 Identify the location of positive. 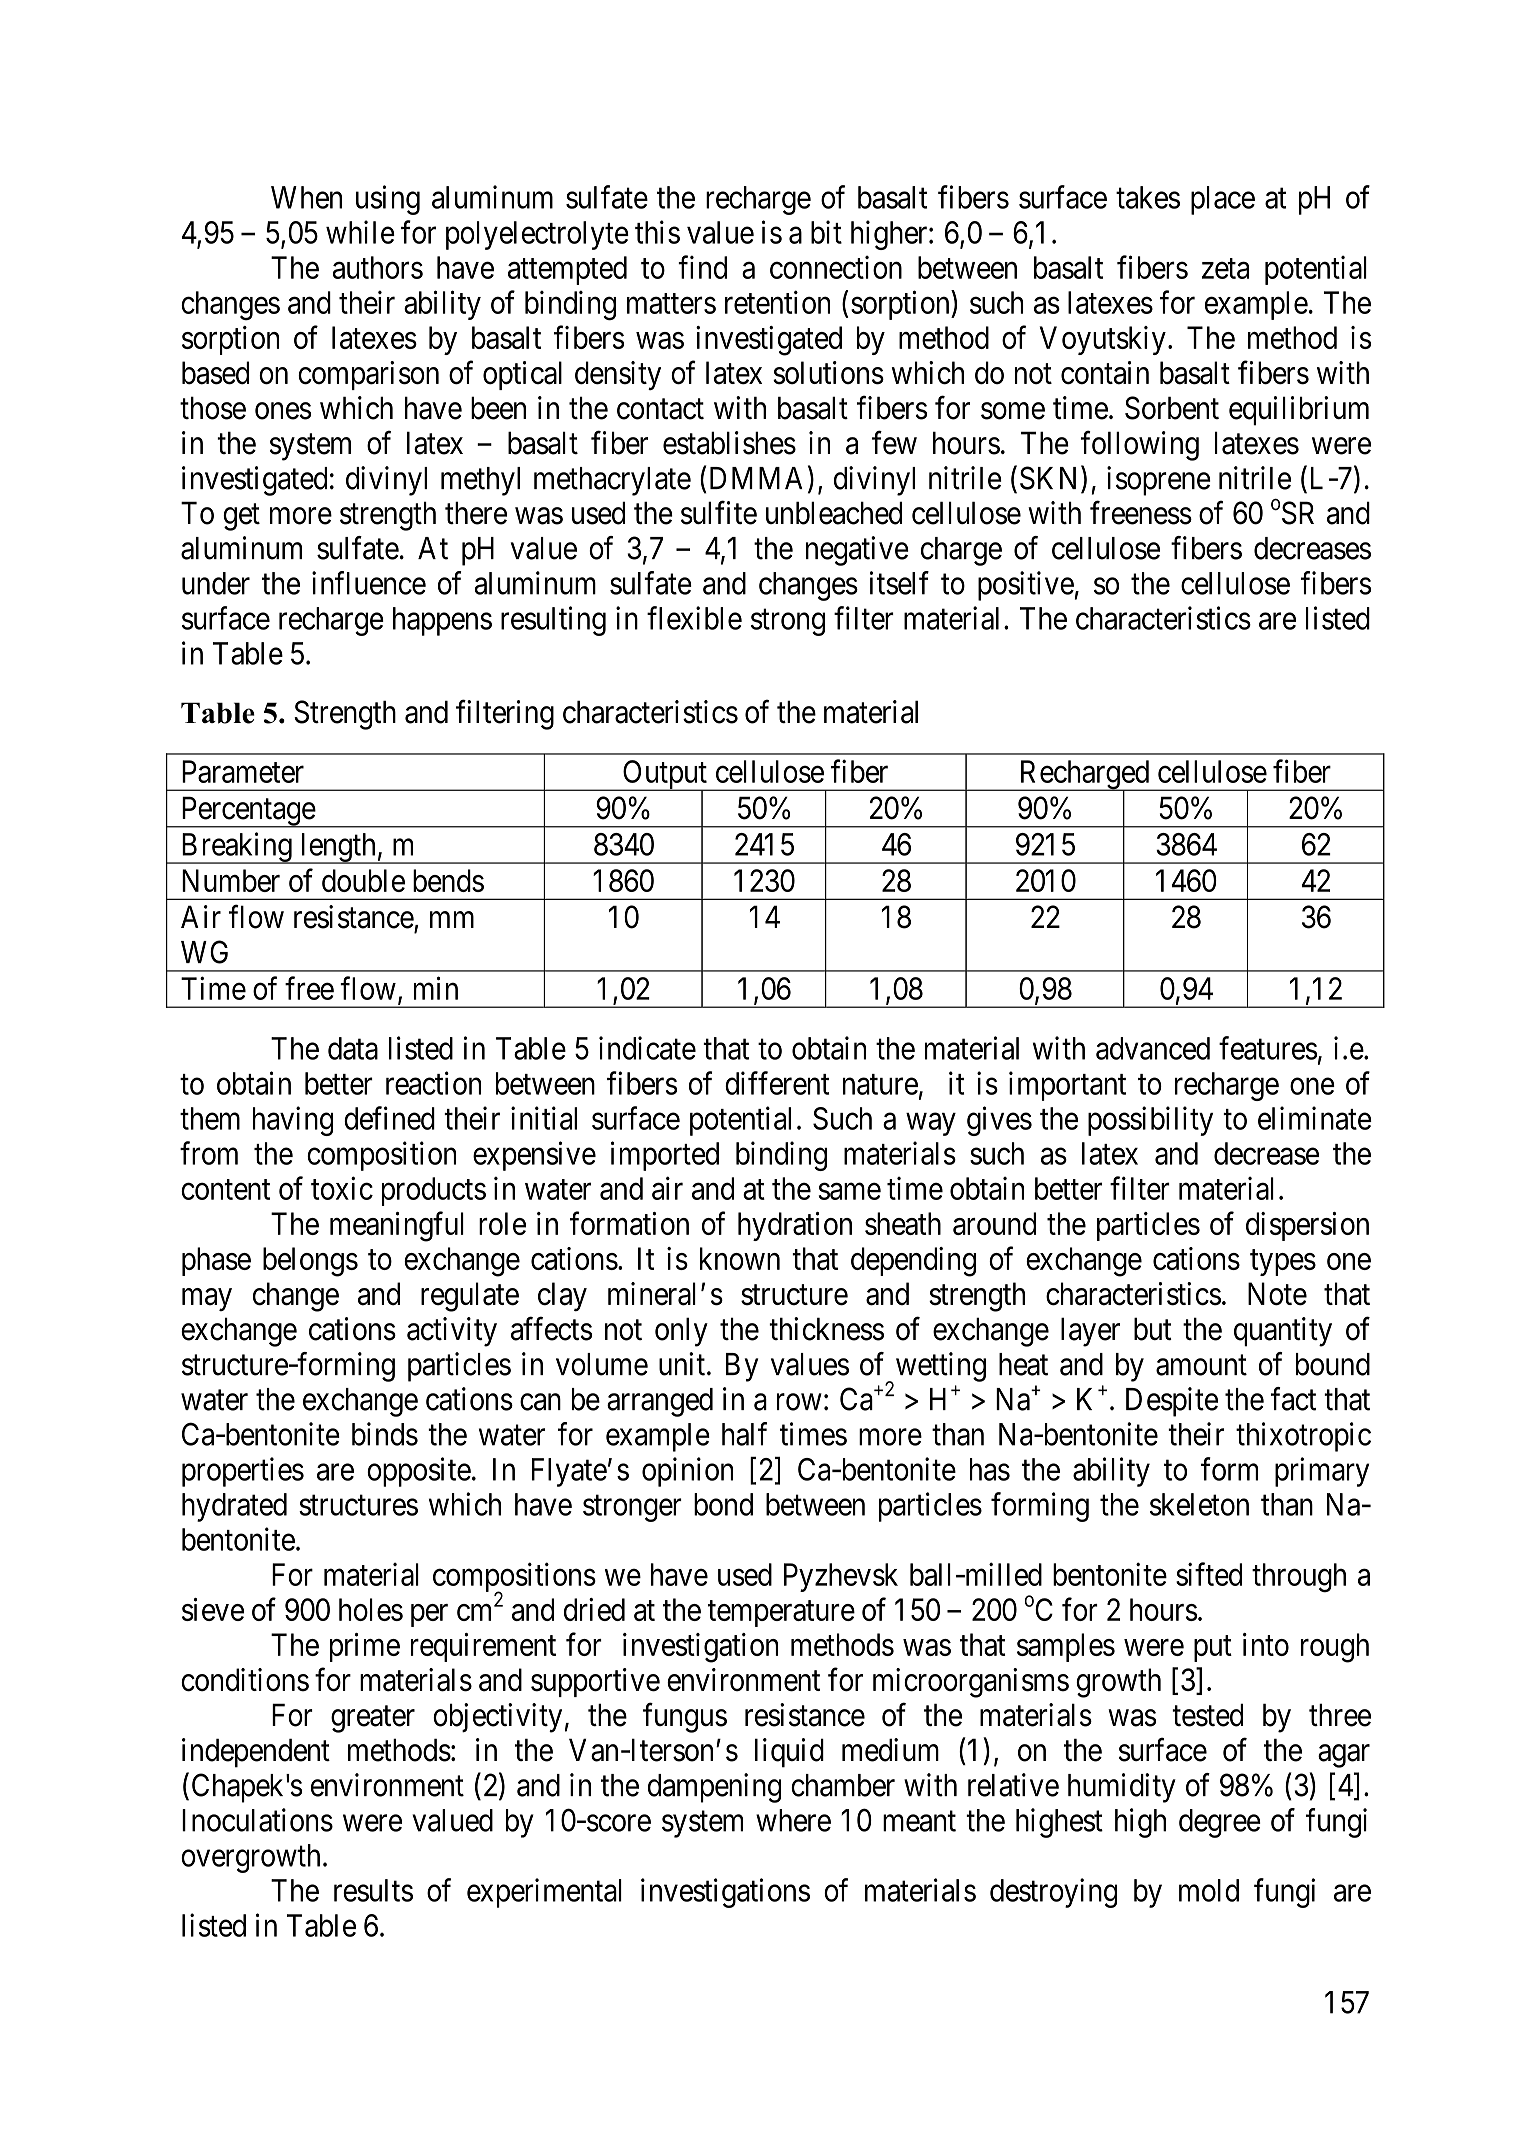
(1026, 586).
